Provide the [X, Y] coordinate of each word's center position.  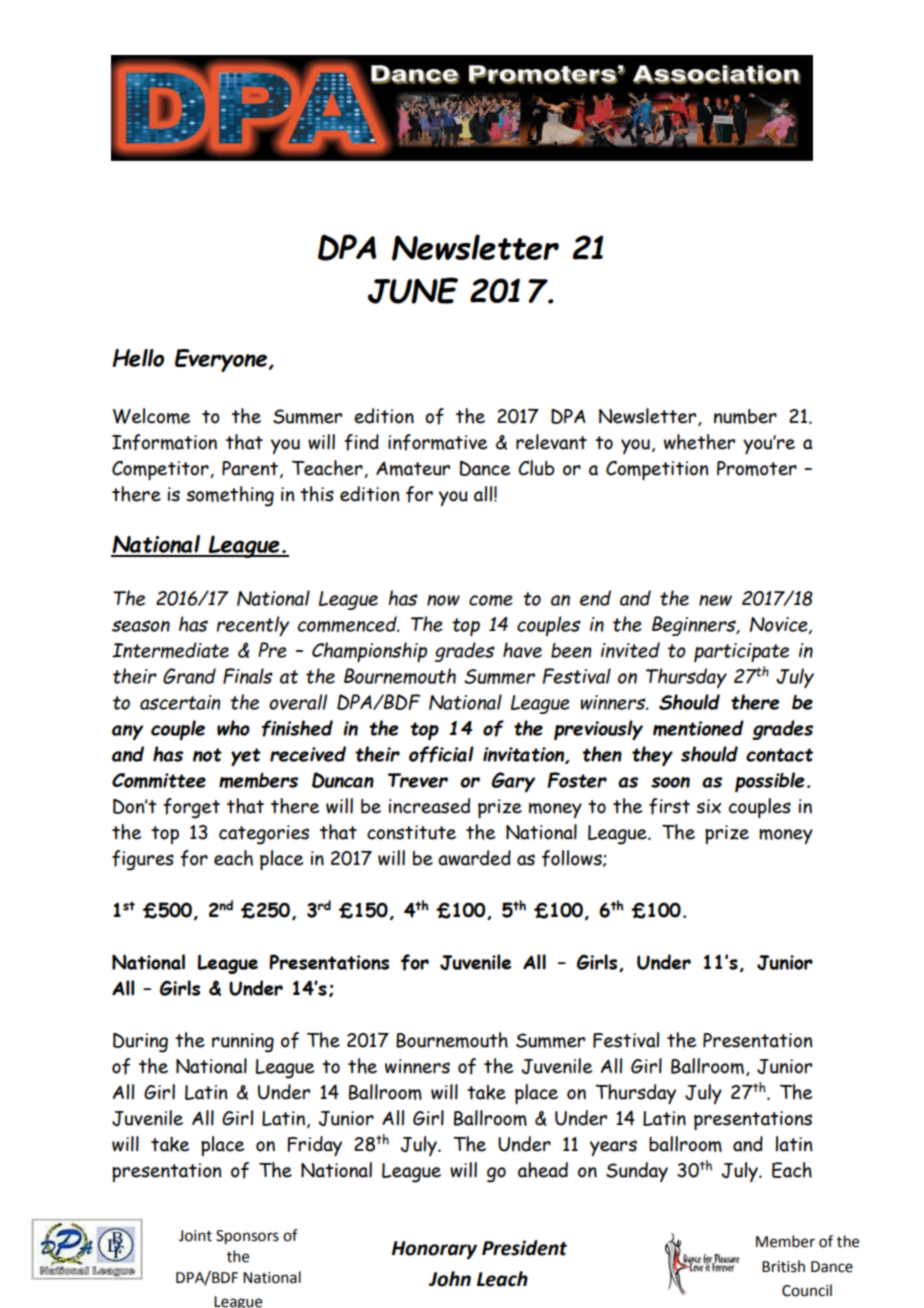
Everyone [221, 360]
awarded [474, 858]
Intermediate [170, 650]
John [450, 1279]
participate [741, 652]
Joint [195, 1236]
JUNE [413, 290]
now [443, 600]
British [783, 1266]
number [745, 416]
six [708, 806]
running [243, 1043]
